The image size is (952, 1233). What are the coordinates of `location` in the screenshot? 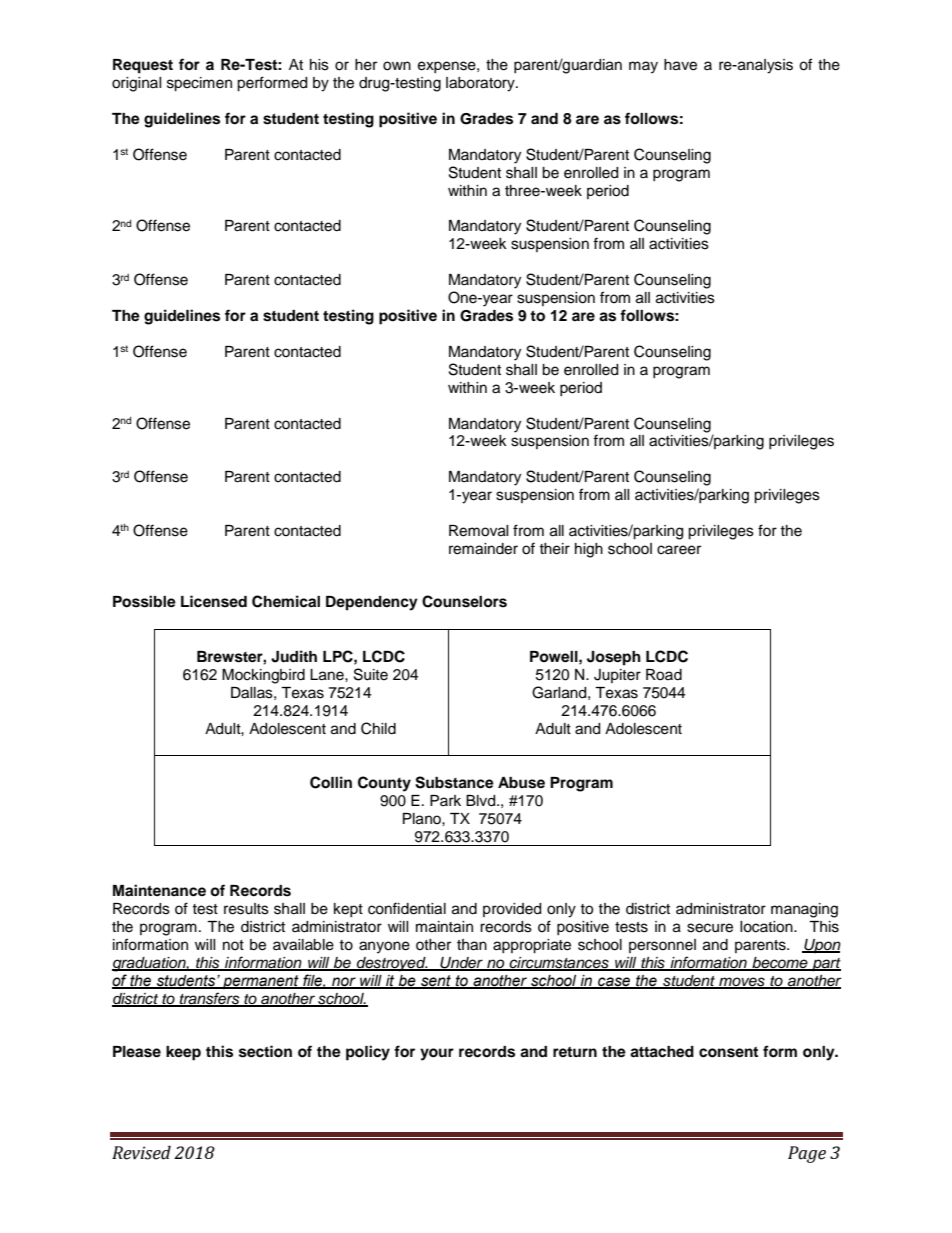 It's located at (767, 927).
